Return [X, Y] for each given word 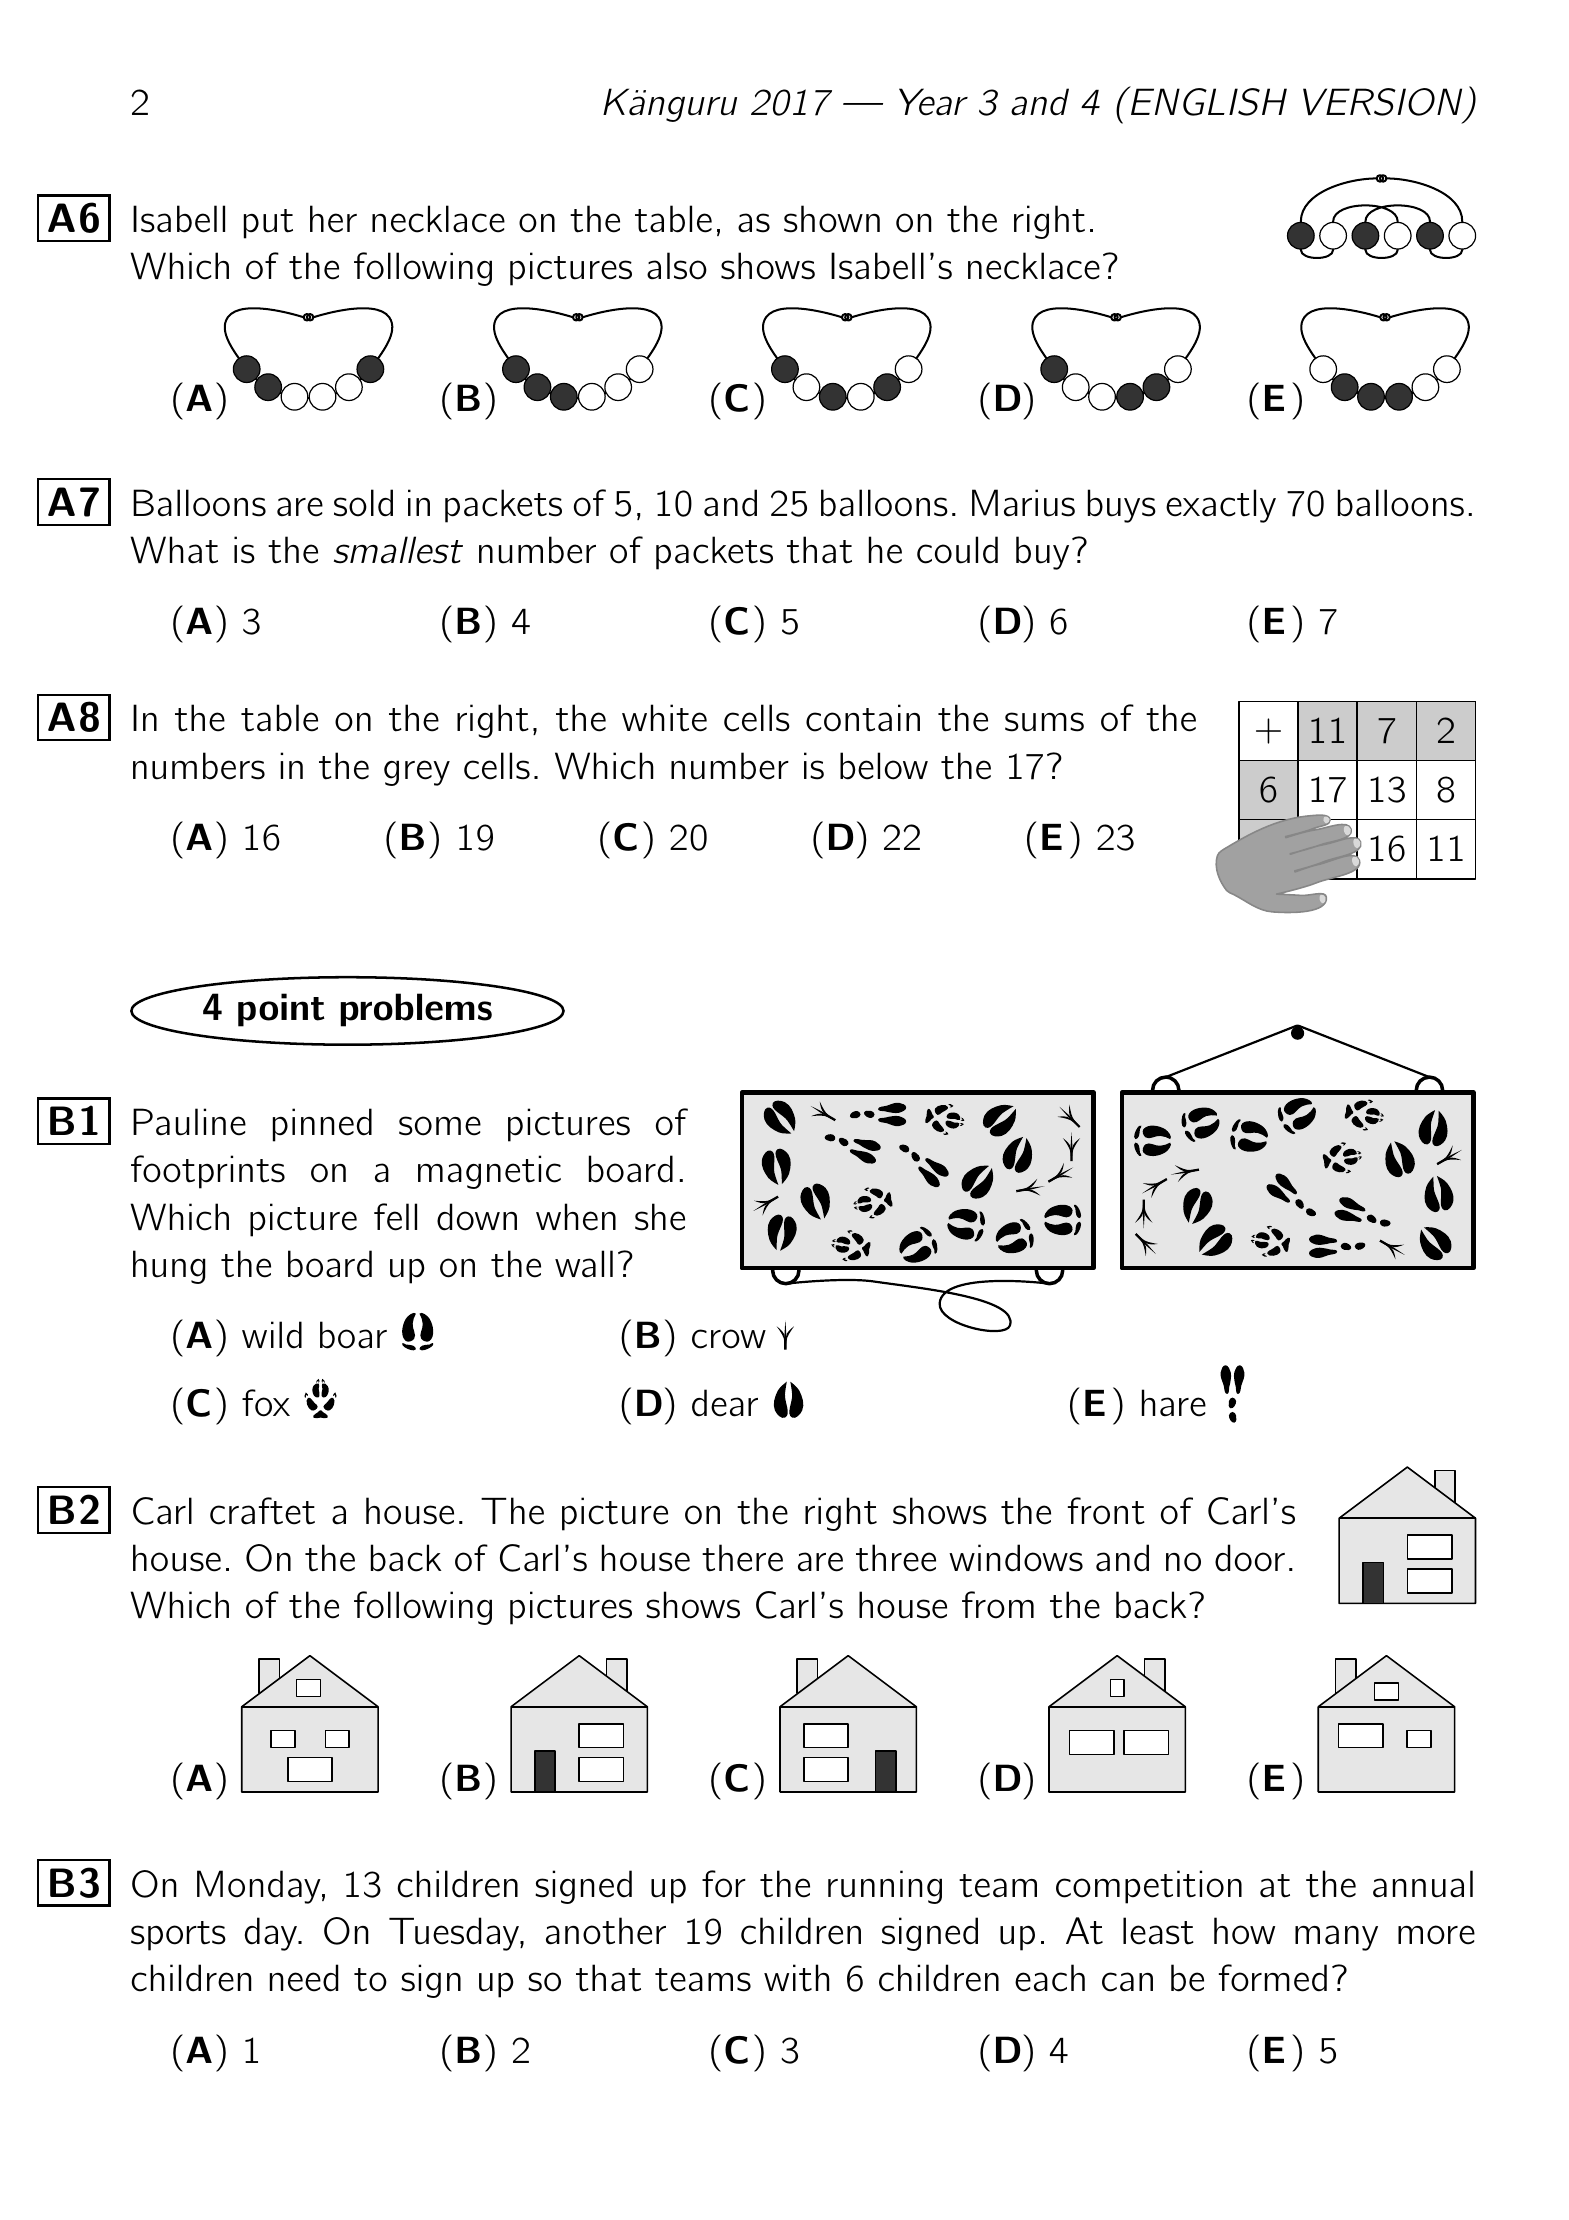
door [1250, 1558]
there [742, 1558]
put [268, 224]
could [957, 550]
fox [266, 1403]
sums [1044, 722]
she [660, 1217]
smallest [398, 550]
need [304, 1978]
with [797, 1978]
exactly [1221, 506]
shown [832, 219]
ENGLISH [1208, 101]
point [281, 1010]
